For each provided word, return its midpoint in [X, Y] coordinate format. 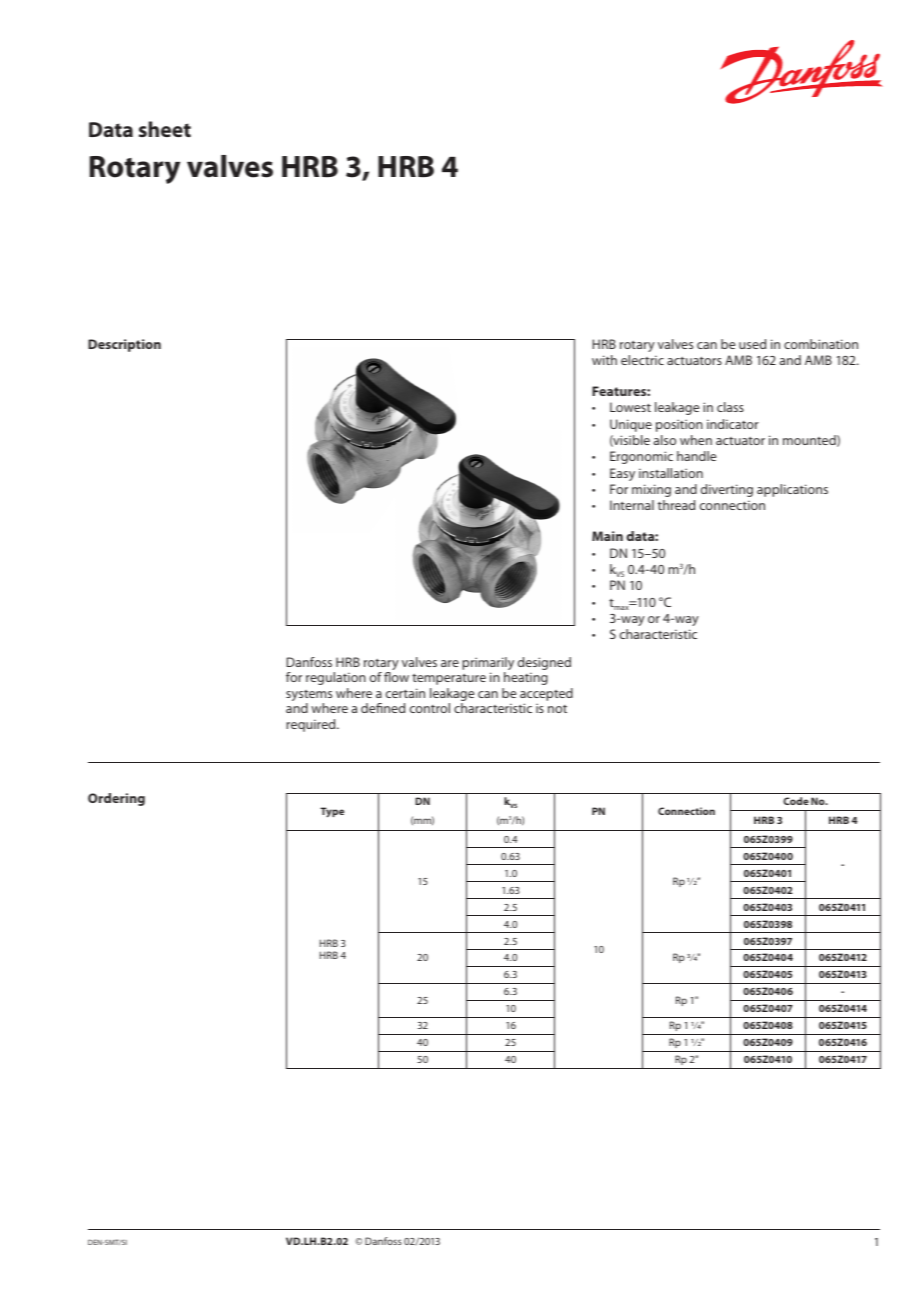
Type [332, 812]
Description [124, 345]
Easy [622, 474]
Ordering [116, 799]
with [604, 360]
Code [796, 801]
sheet [165, 129]
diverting [727, 490]
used [752, 344]
